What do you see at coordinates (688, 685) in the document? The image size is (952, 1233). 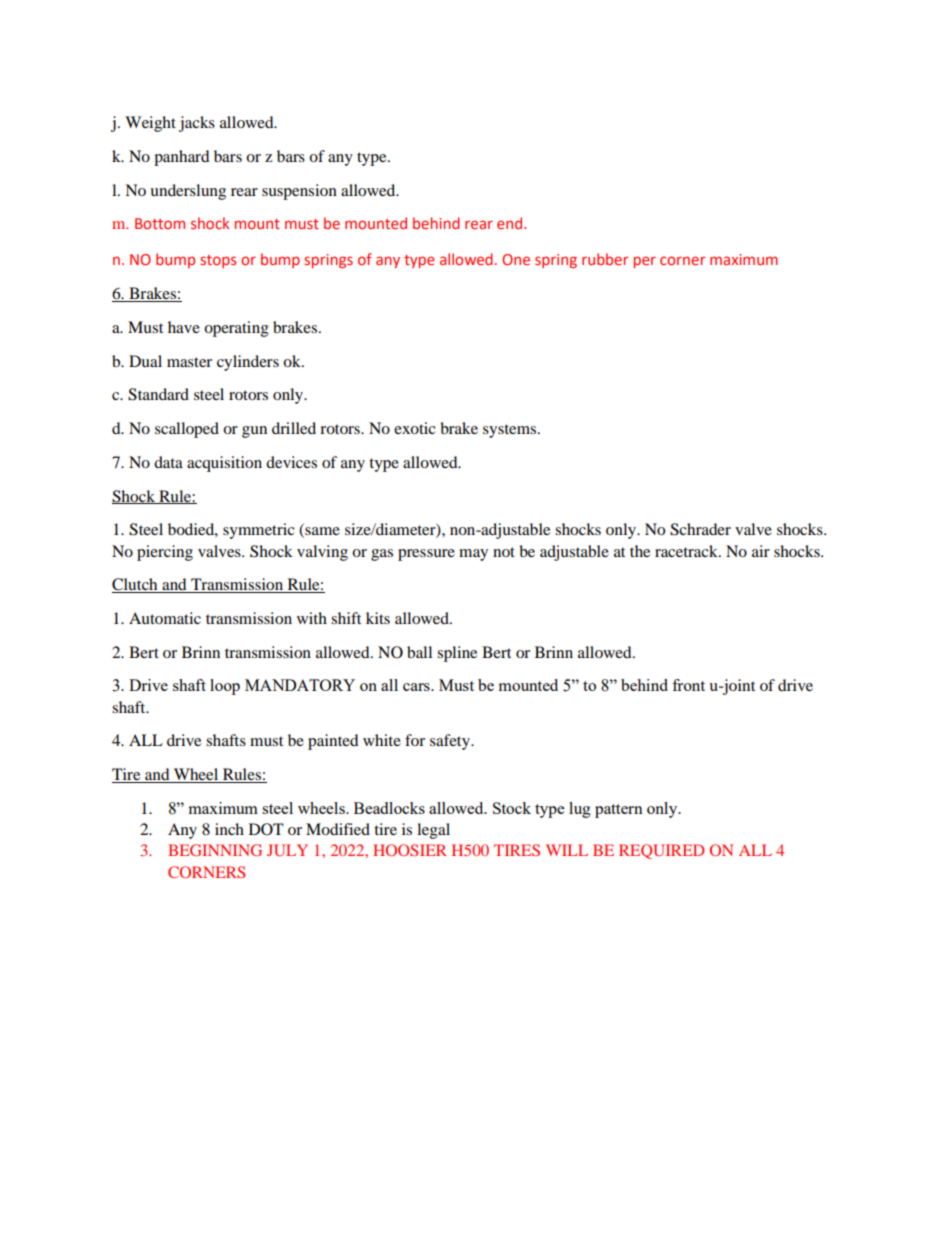 I see `front` at bounding box center [688, 685].
